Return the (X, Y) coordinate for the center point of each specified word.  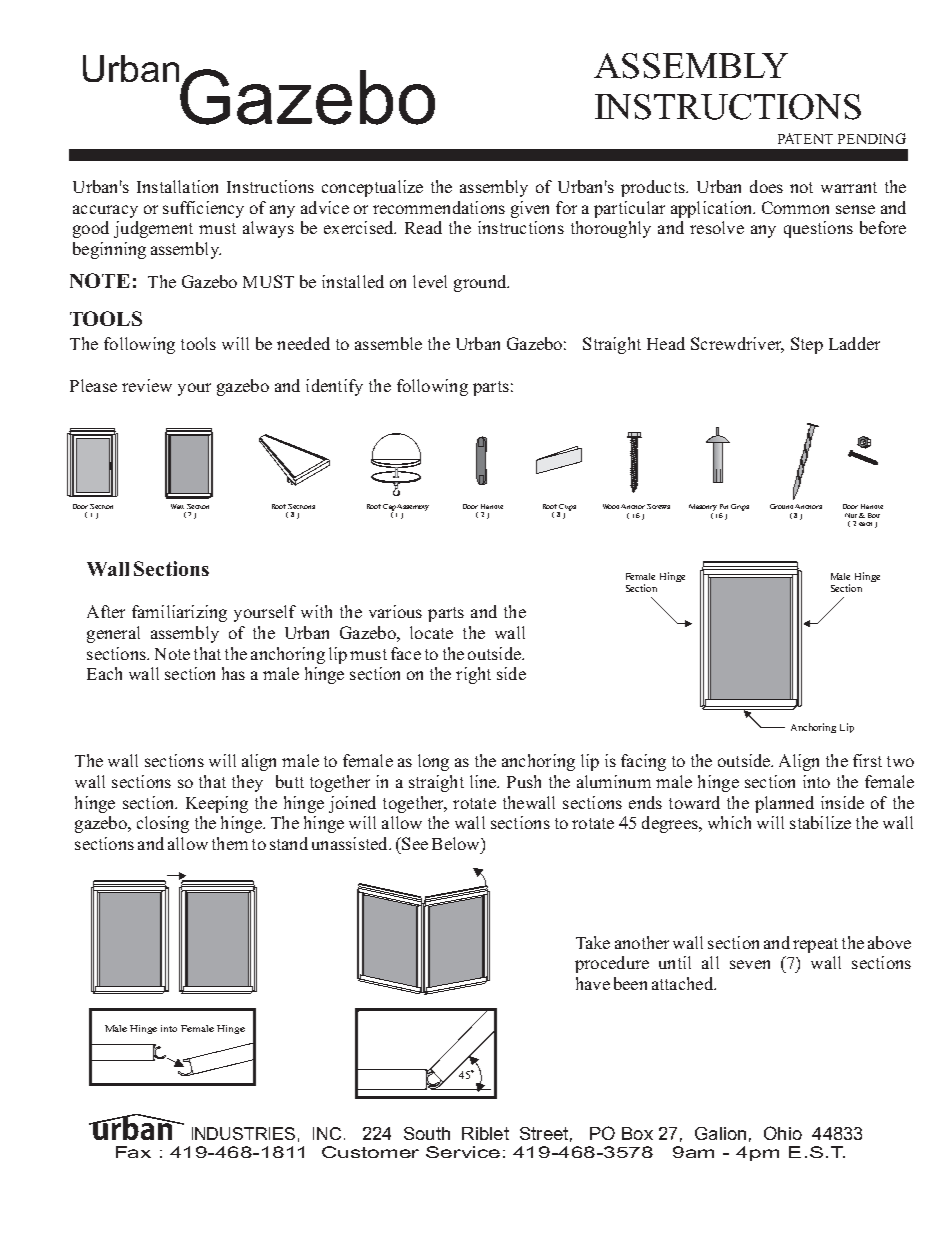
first (867, 760)
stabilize (820, 822)
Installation (177, 186)
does (766, 186)
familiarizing (179, 613)
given (530, 209)
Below (457, 843)
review (147, 385)
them (230, 843)
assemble (388, 343)
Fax (133, 1152)
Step (807, 345)
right (473, 675)
